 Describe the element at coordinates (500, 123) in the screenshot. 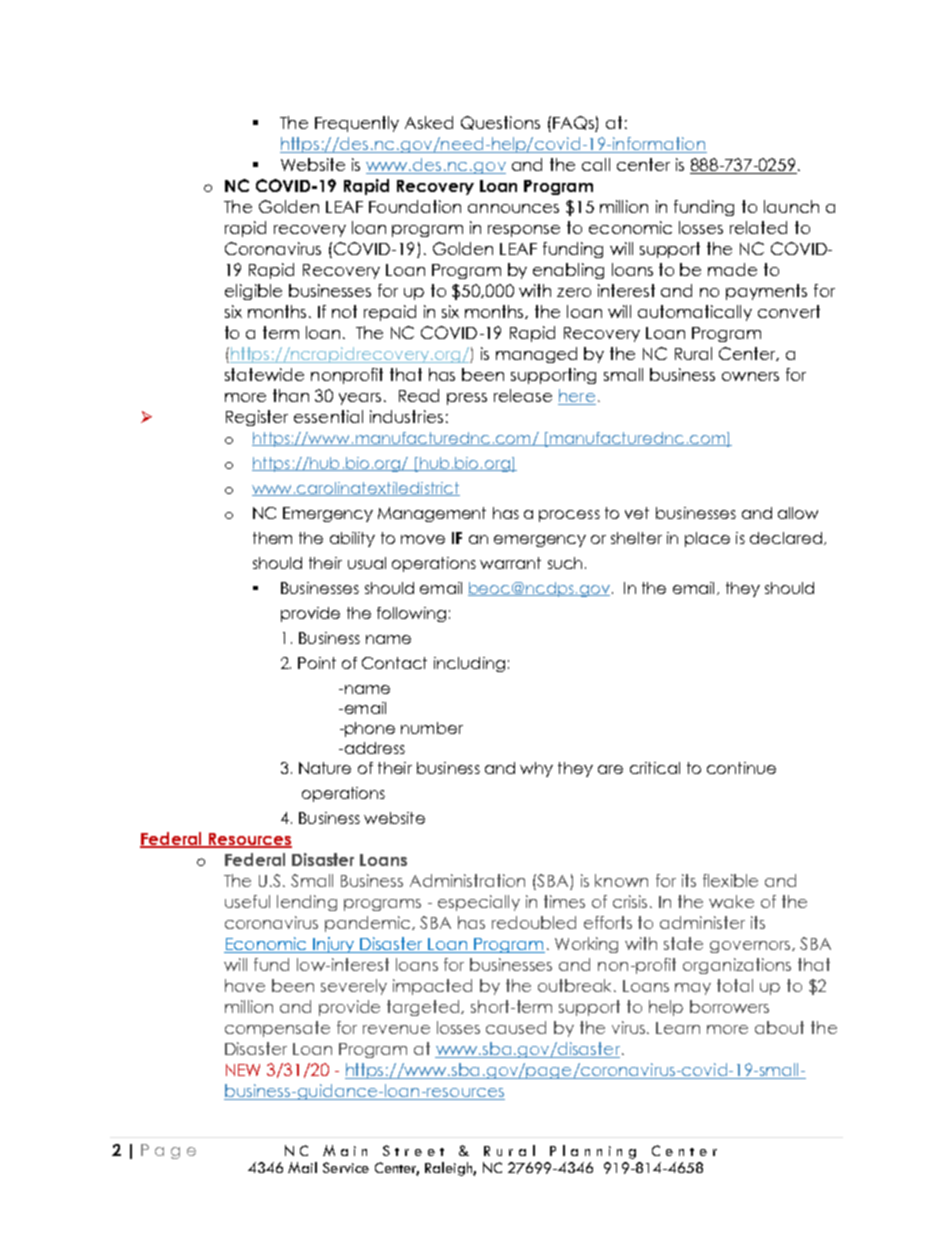

I see `Questions` at that location.
